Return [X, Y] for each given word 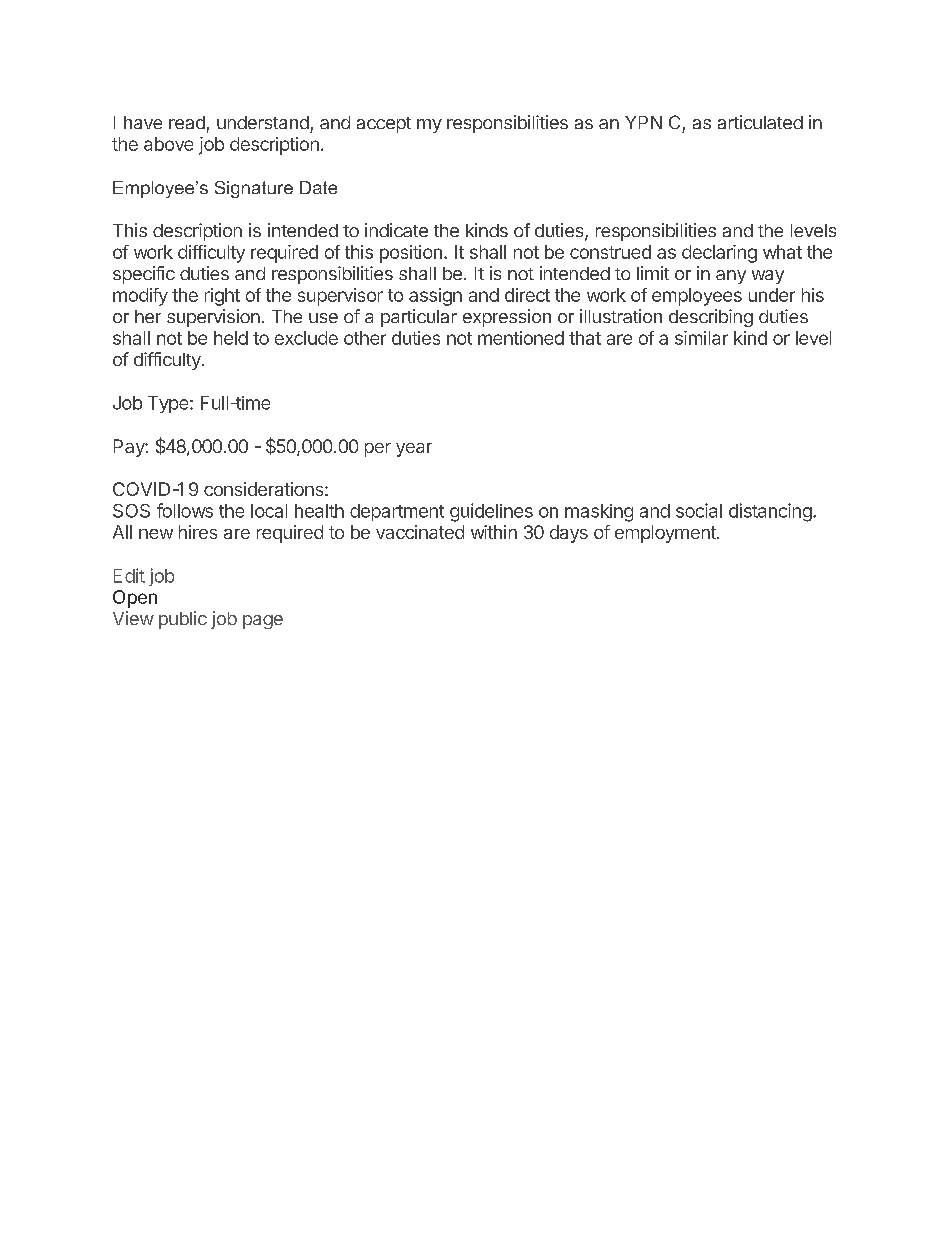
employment [666, 534]
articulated [760, 122]
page [263, 622]
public [183, 620]
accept [384, 125]
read [187, 122]
